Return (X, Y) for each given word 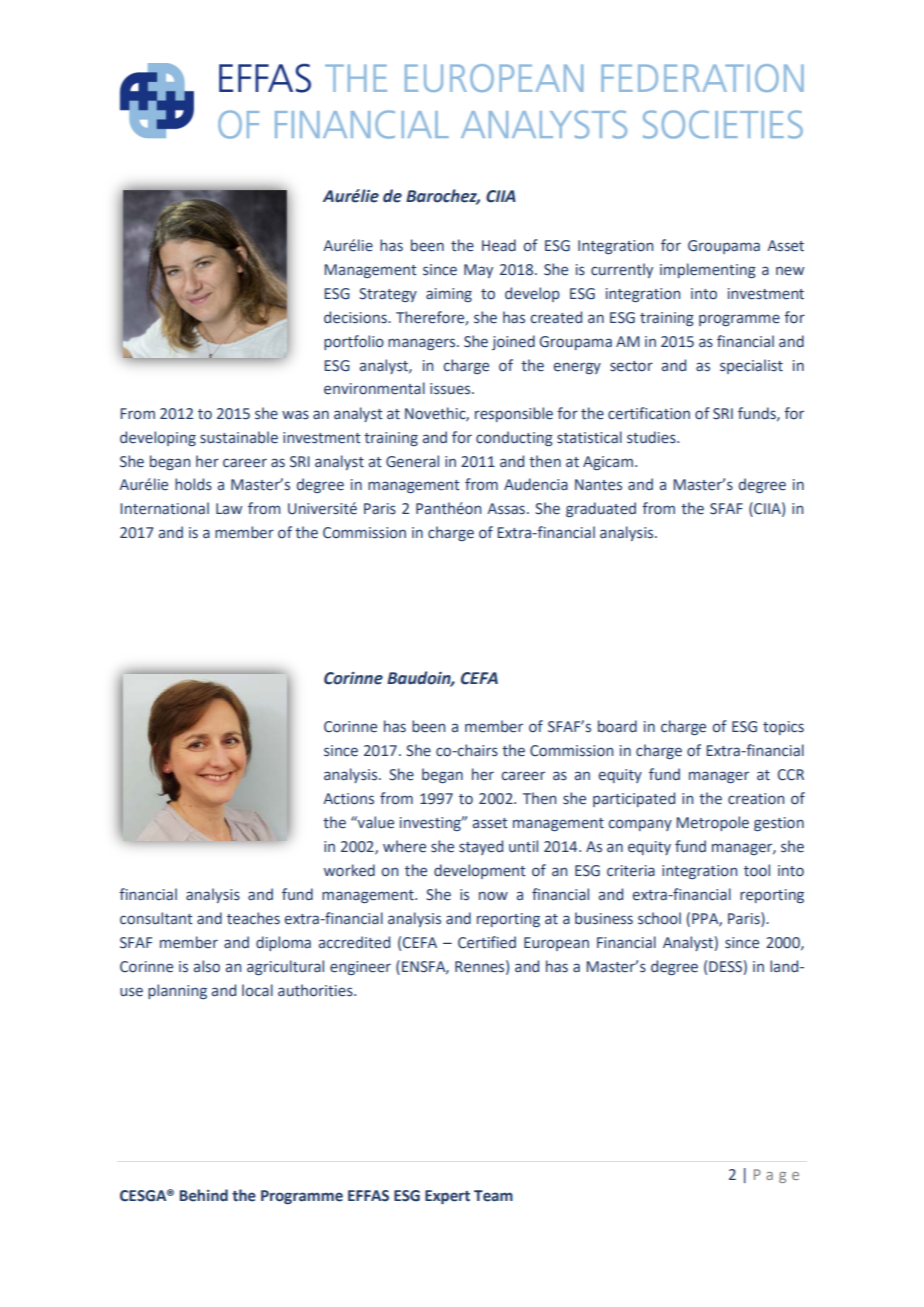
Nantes (598, 485)
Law (229, 509)
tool (757, 870)
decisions (356, 317)
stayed (481, 847)
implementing (708, 270)
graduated (601, 509)
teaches (253, 918)
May (478, 271)
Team (493, 1196)
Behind (204, 1195)
